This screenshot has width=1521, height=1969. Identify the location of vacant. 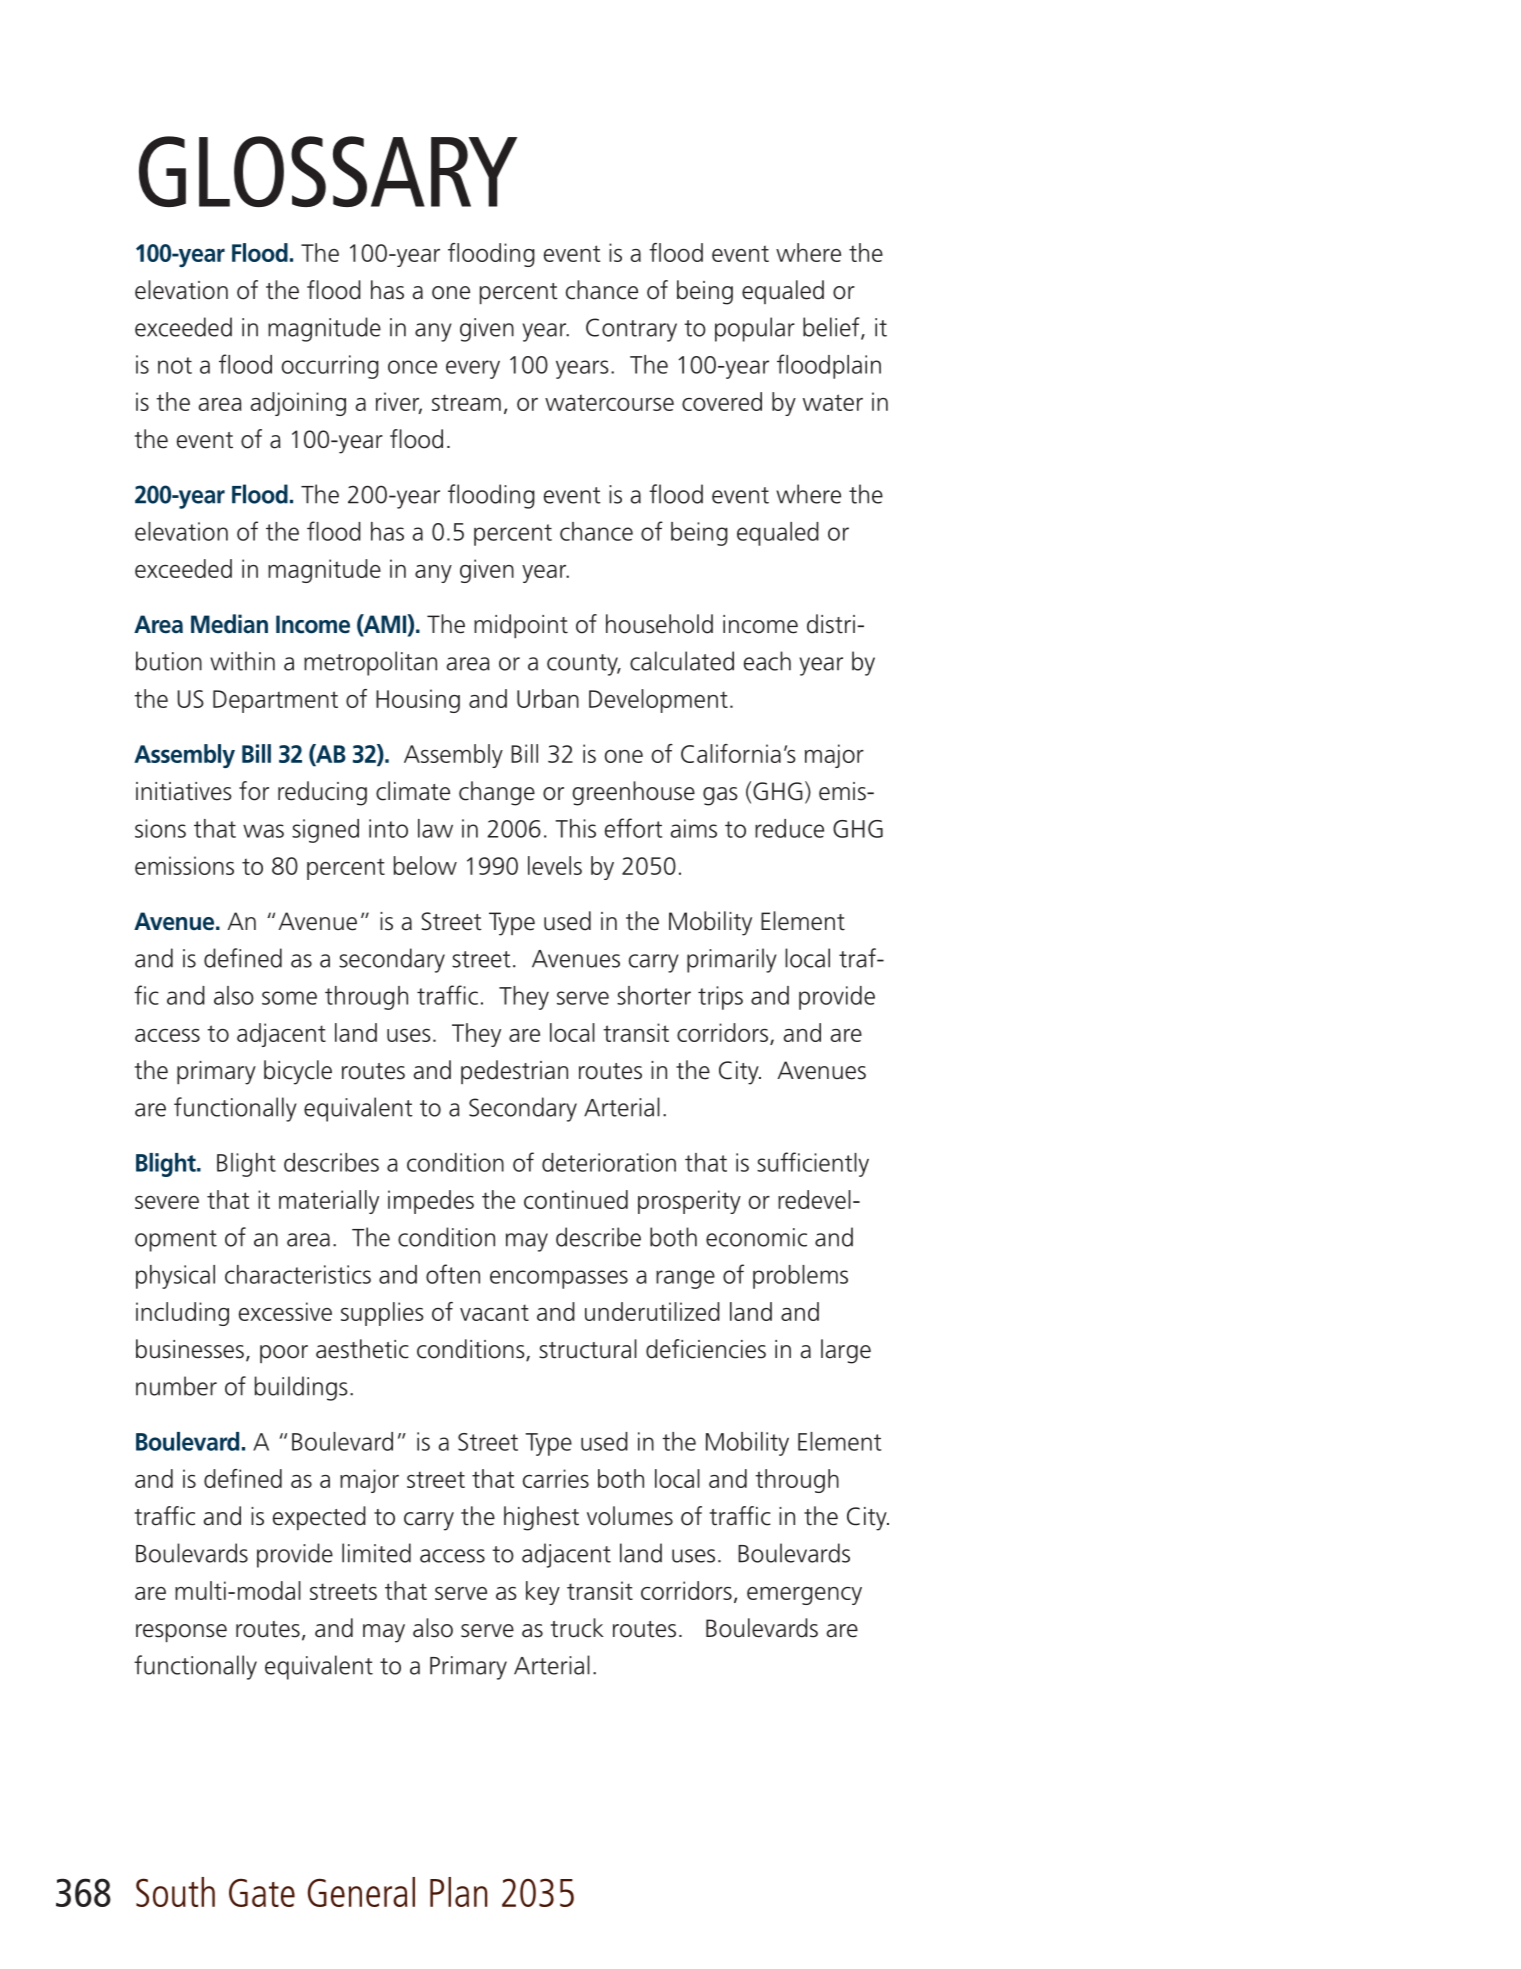
(494, 1312).
